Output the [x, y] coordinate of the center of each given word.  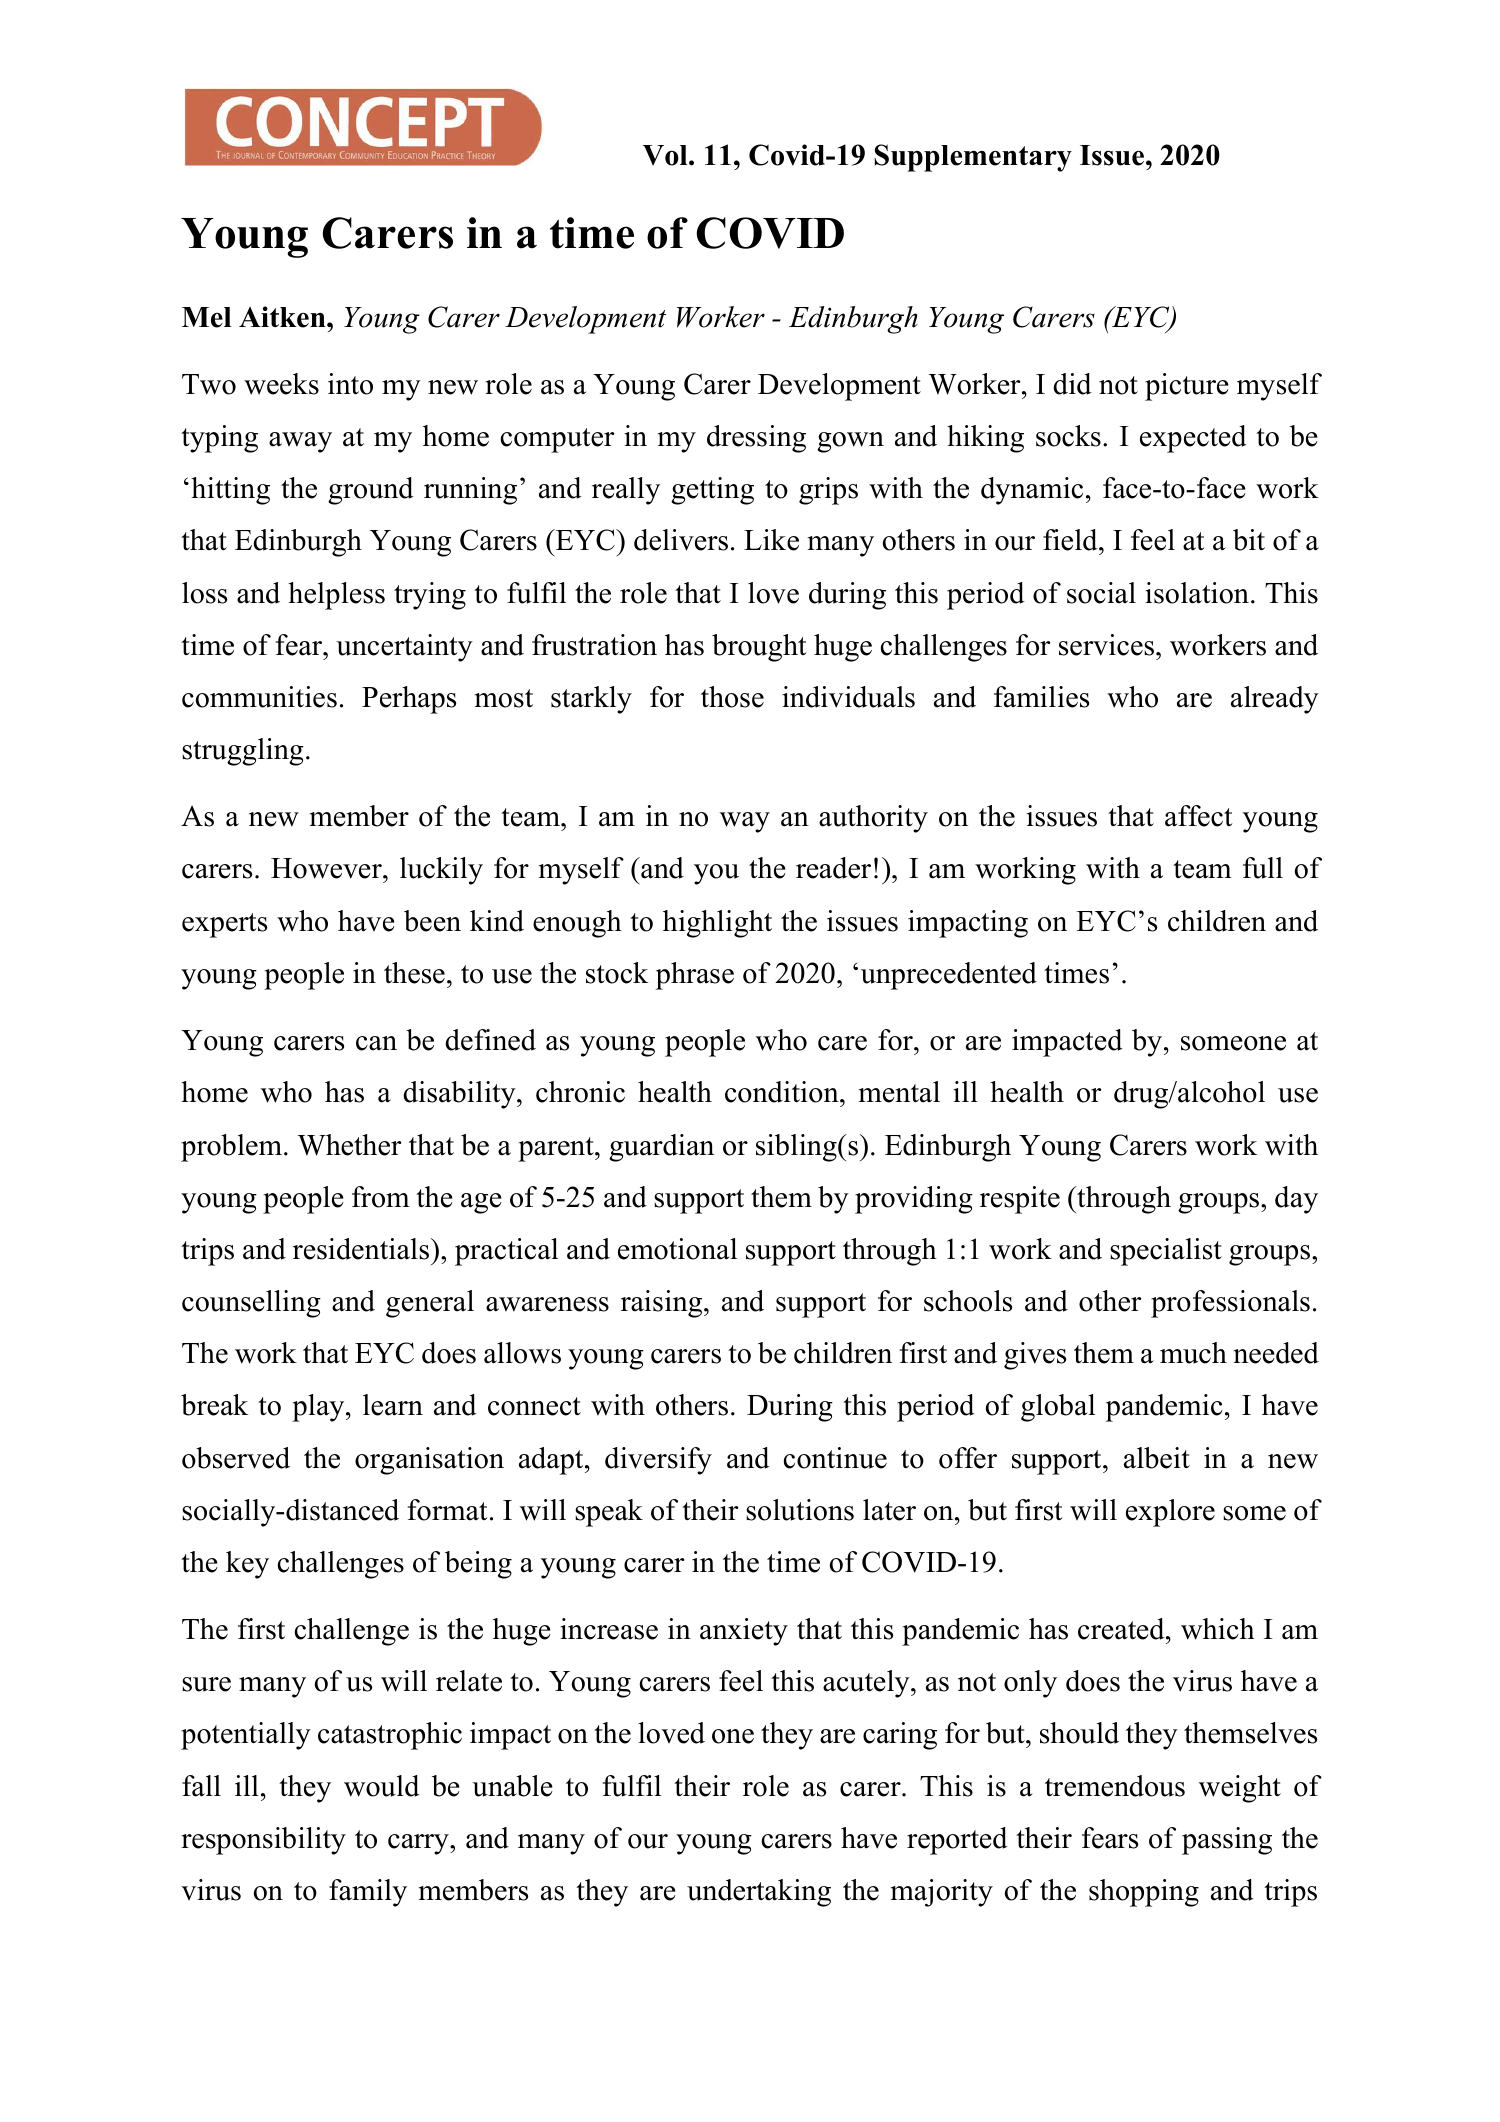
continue [835, 1458]
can [376, 1043]
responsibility [263, 1841]
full [1263, 868]
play [319, 1408]
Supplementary [973, 158]
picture [1187, 387]
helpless [336, 596]
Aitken [283, 317]
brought [759, 648]
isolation [1197, 593]
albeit [1157, 1458]
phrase [695, 976]
